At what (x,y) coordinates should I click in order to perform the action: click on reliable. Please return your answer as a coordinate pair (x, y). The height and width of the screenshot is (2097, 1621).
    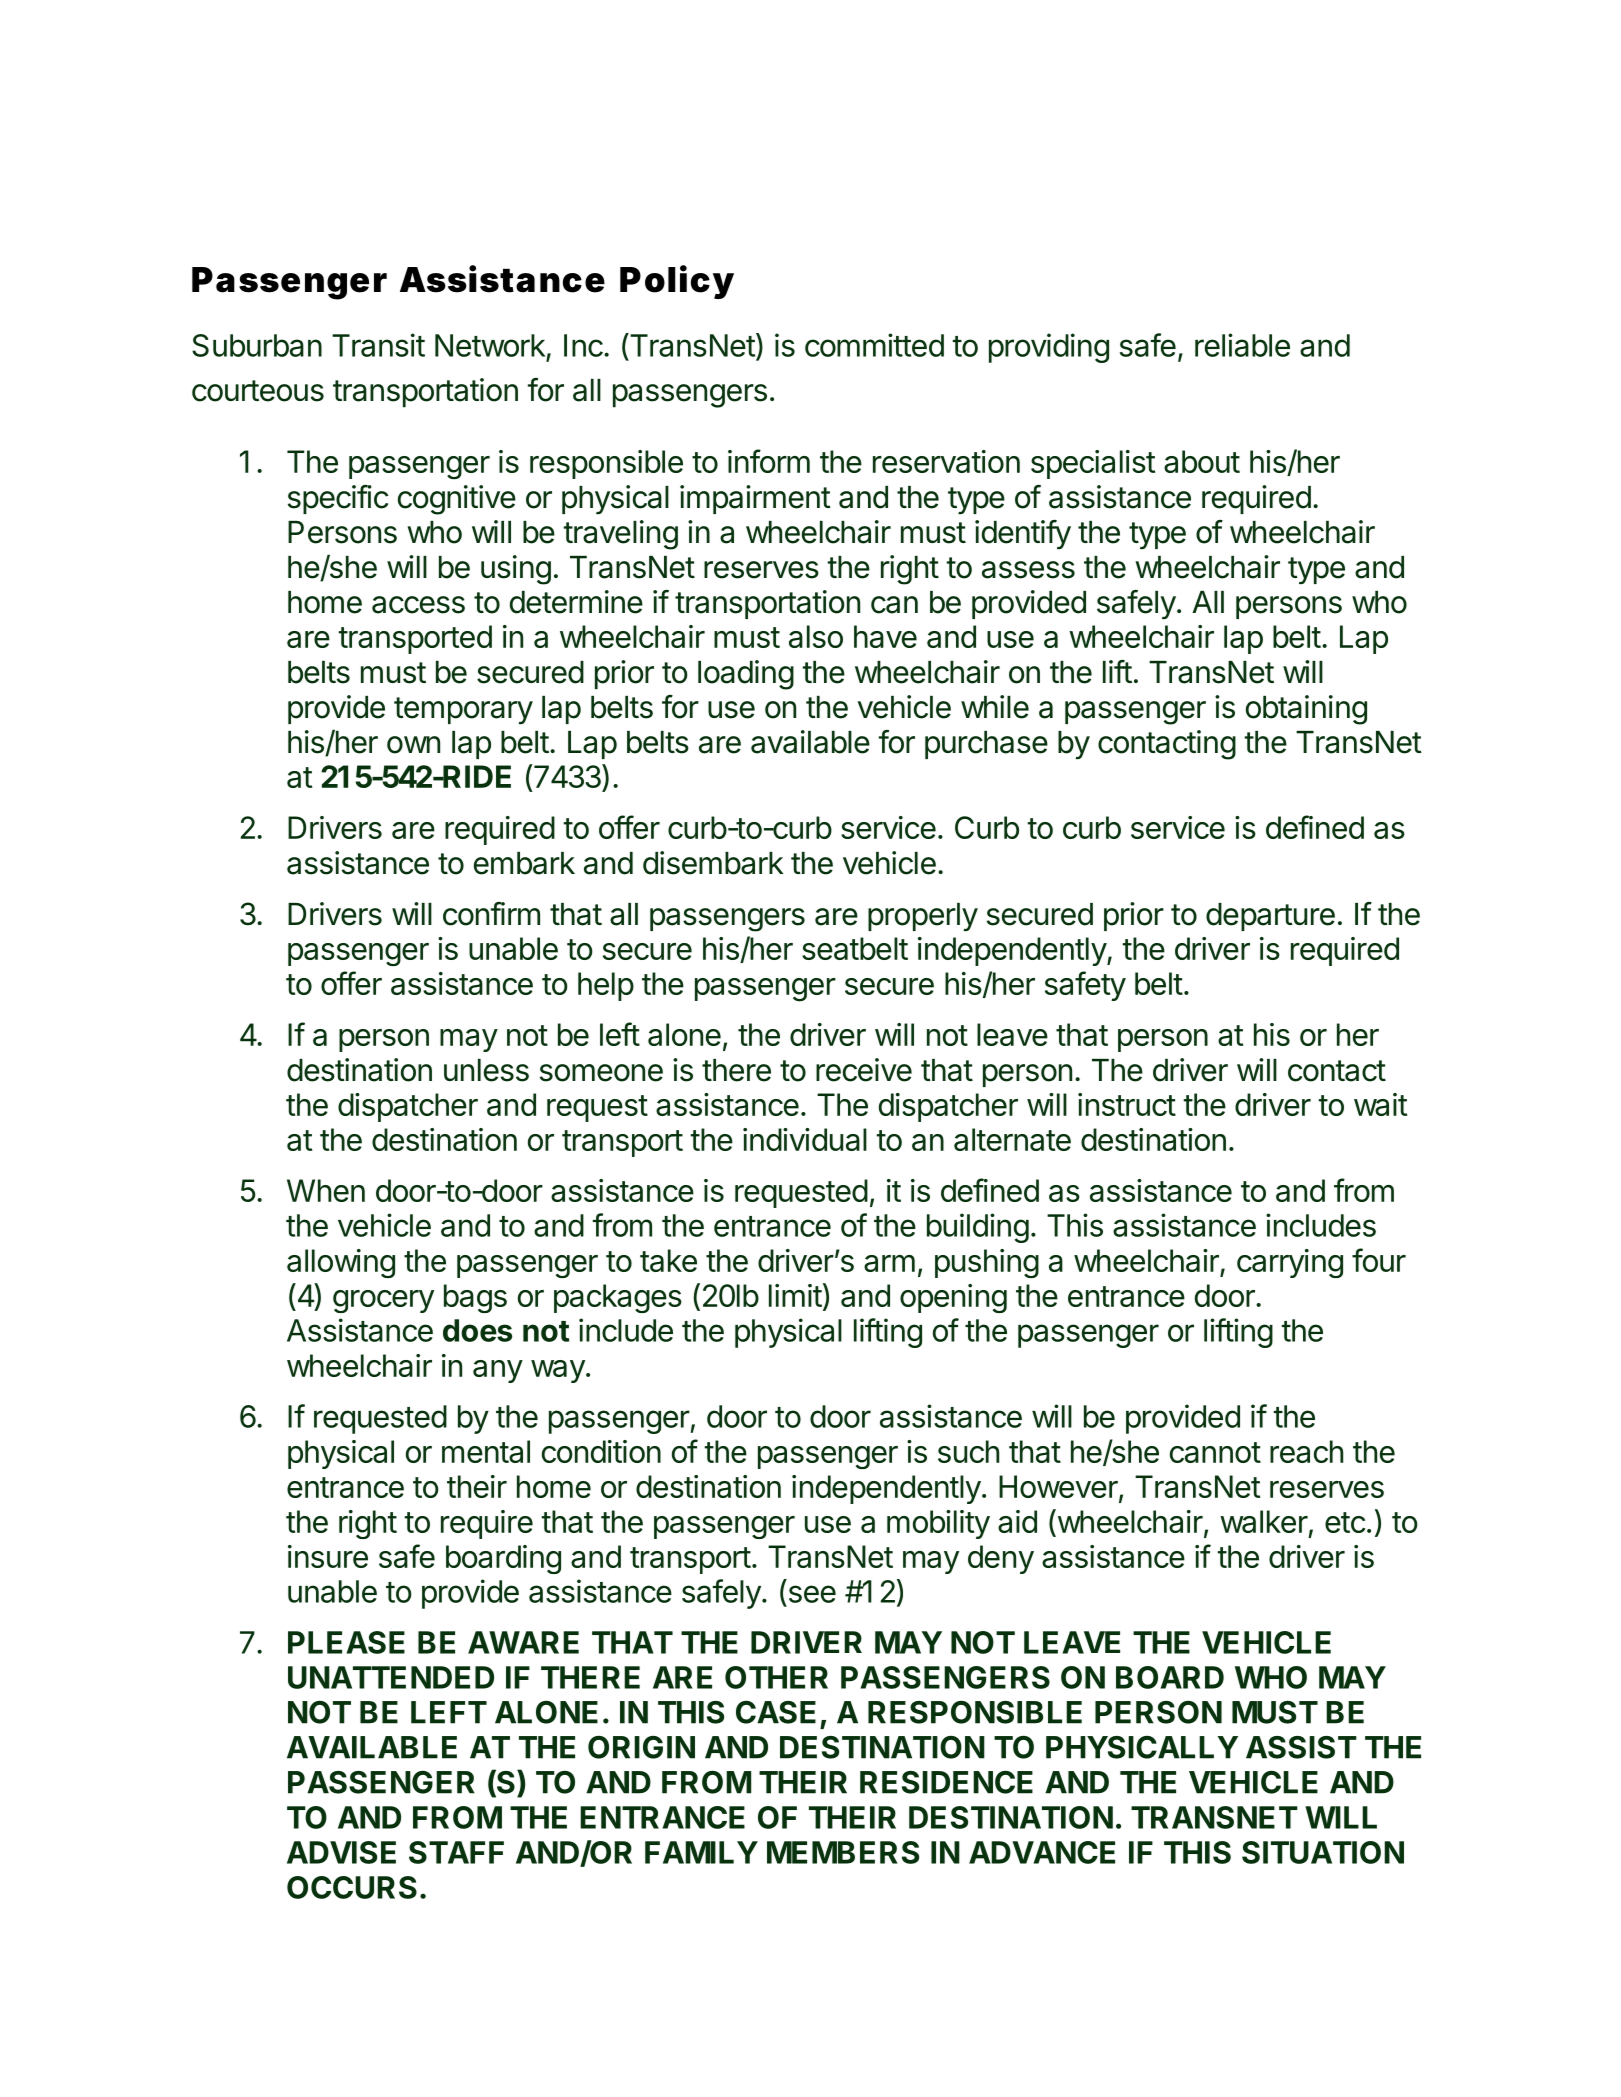
    Looking at the image, I should click on (1242, 345).
